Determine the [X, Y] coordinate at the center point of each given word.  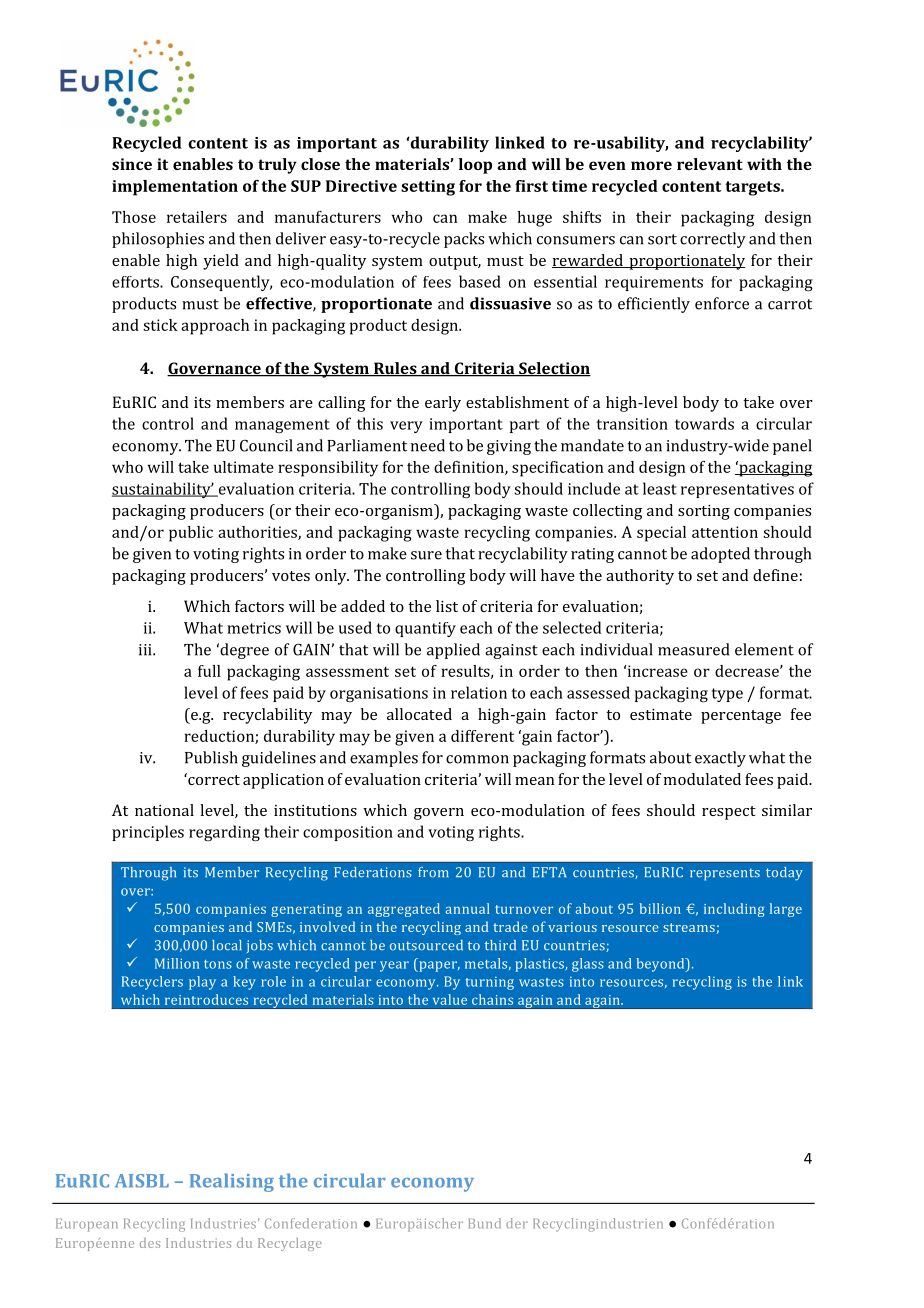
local [227, 945]
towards [704, 423]
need [428, 445]
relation [479, 692]
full [209, 671]
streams [689, 927]
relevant [710, 164]
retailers [197, 217]
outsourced [426, 945]
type [727, 695]
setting [428, 188]
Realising [232, 1182]
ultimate [244, 467]
